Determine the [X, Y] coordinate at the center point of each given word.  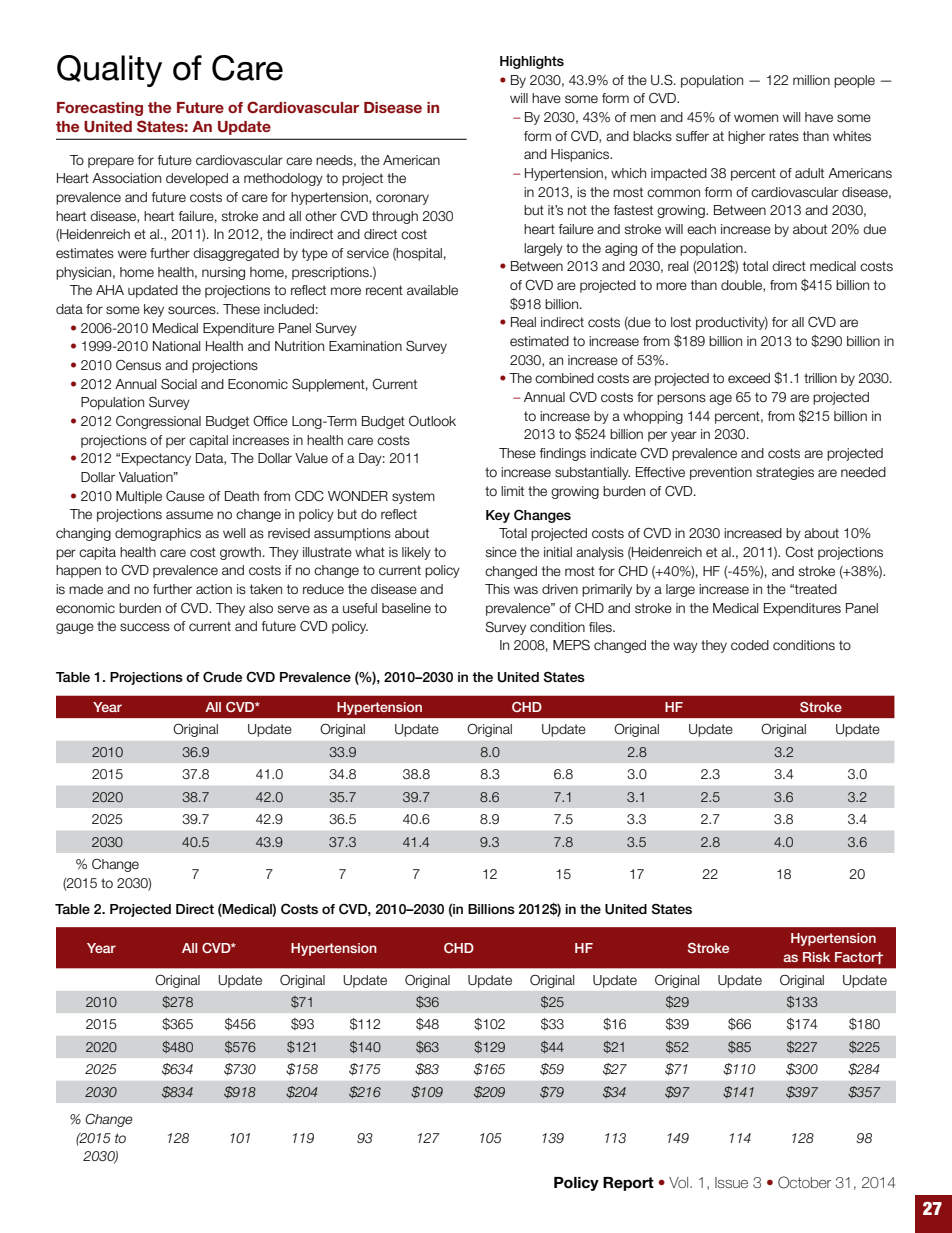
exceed [749, 378]
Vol [678, 1182]
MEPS [571, 644]
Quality [109, 71]
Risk [816, 957]
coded [750, 645]
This [497, 589]
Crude [222, 677]
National [176, 346]
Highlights [532, 62]
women [756, 118]
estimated [539, 341]
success [145, 627]
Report [628, 1184]
